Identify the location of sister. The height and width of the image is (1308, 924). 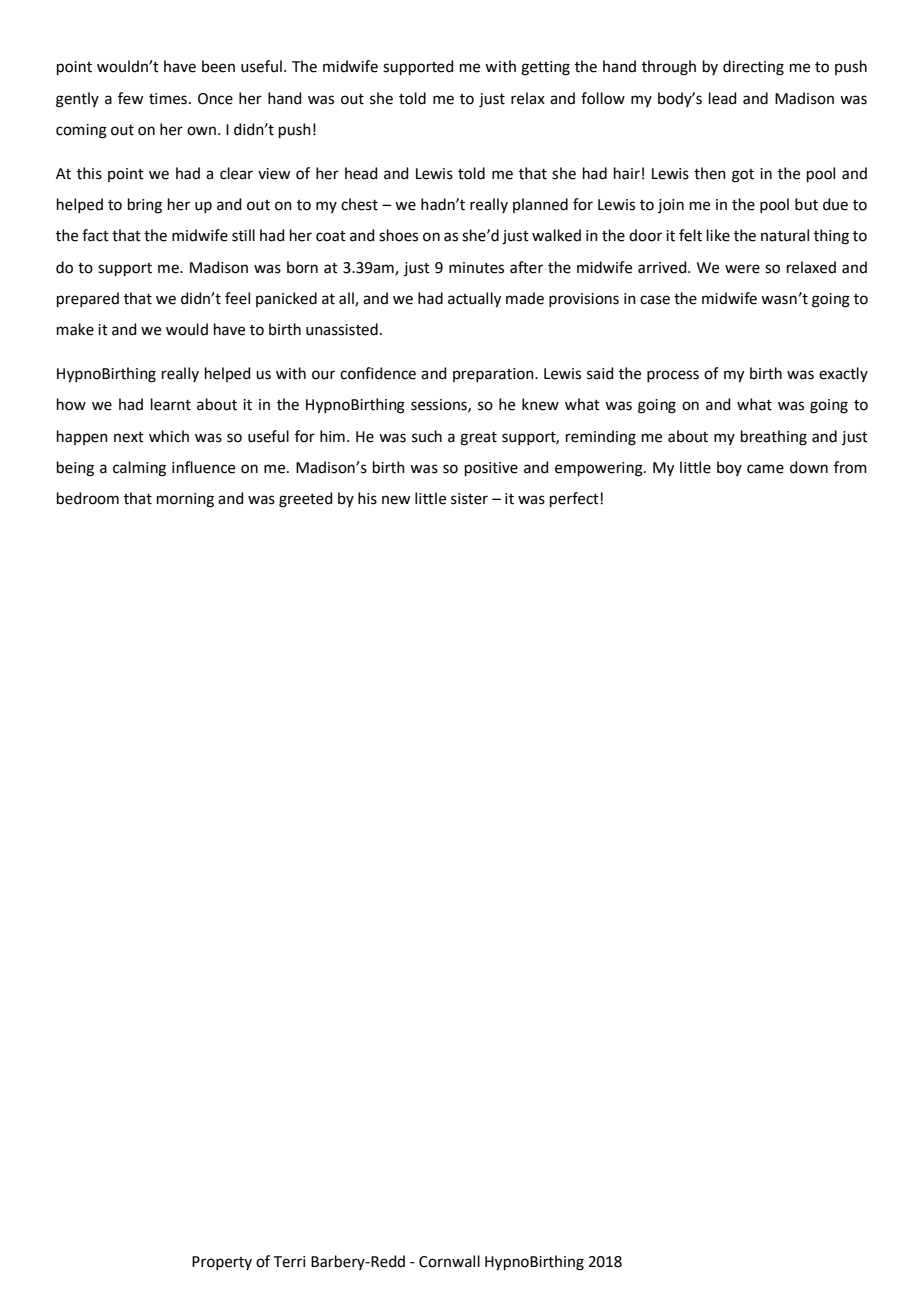
(469, 499).
